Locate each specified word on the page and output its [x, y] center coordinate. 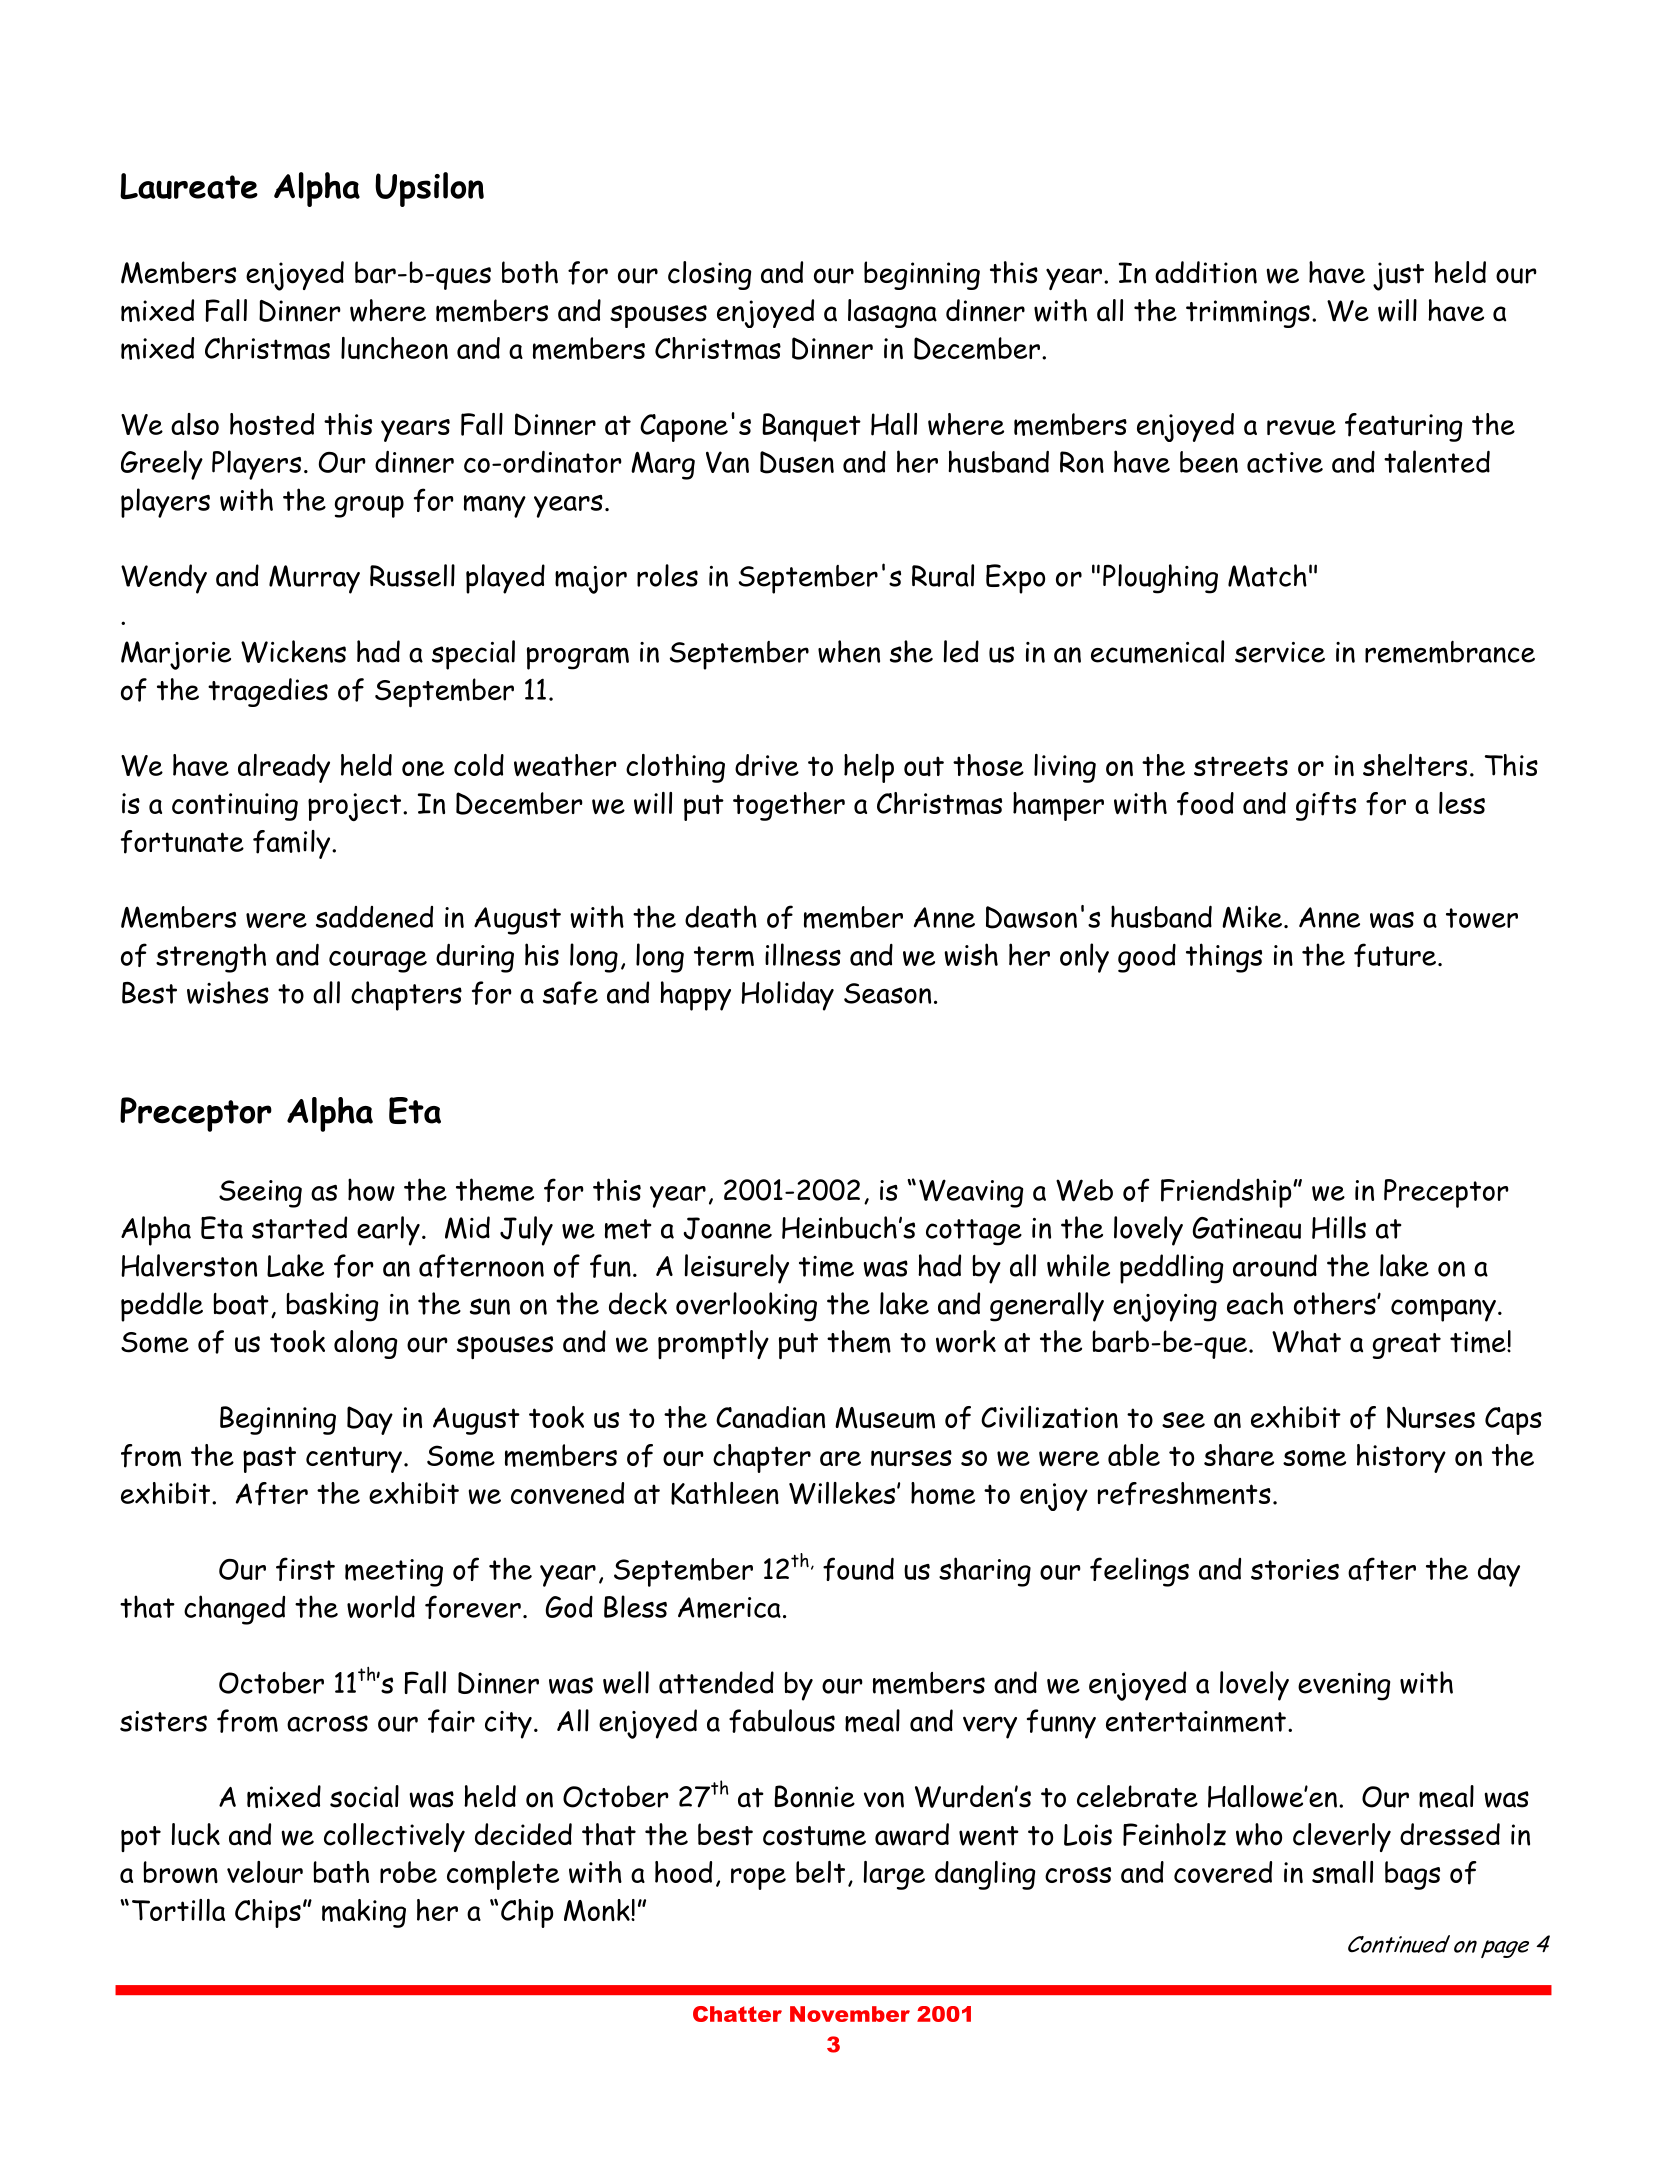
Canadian [770, 1417]
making [364, 1913]
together [789, 806]
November [850, 2014]
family [293, 844]
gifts [1326, 806]
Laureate [189, 186]
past [269, 1459]
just [1398, 276]
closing [709, 275]
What [1306, 1341]
